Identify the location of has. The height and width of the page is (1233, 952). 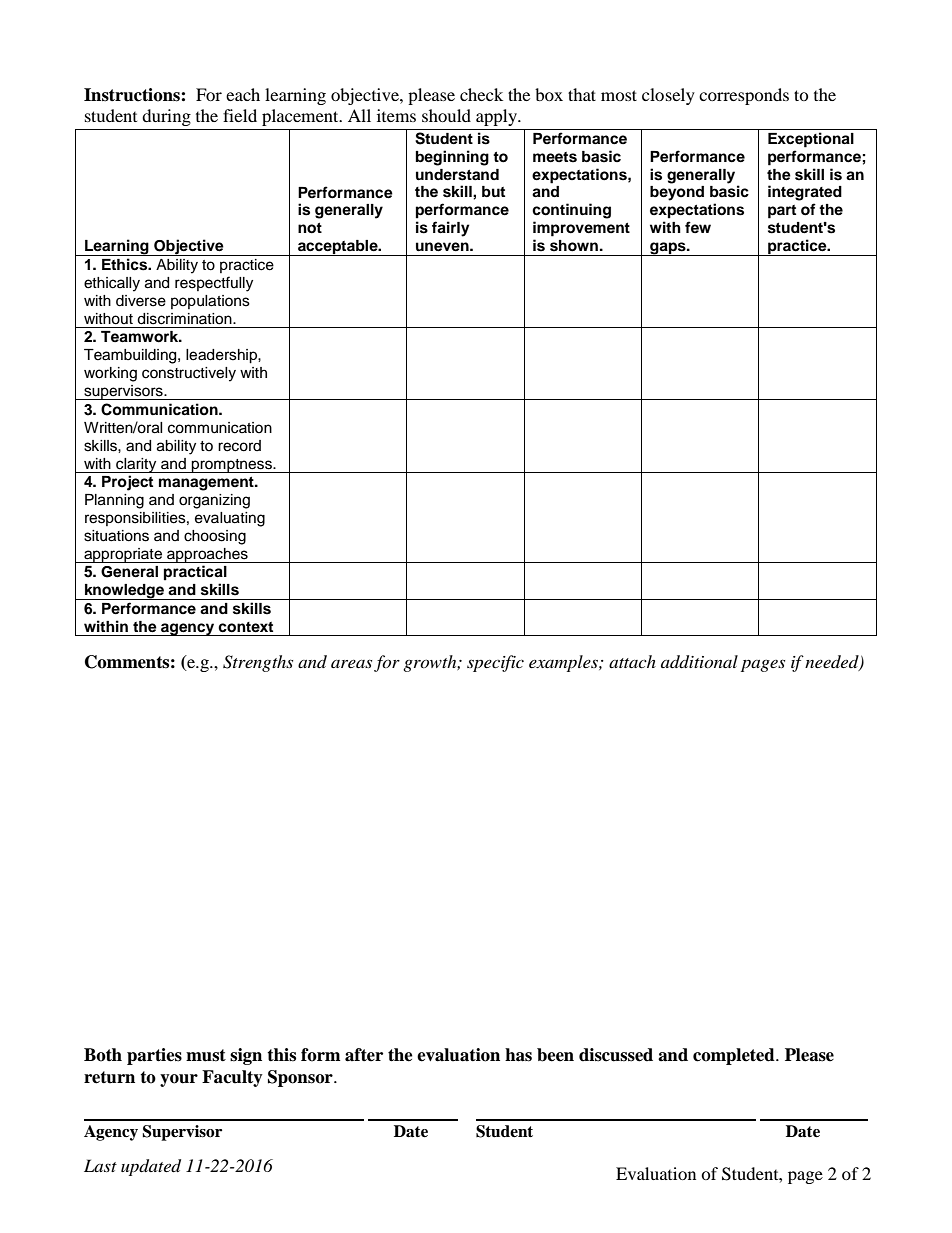
(518, 1055).
